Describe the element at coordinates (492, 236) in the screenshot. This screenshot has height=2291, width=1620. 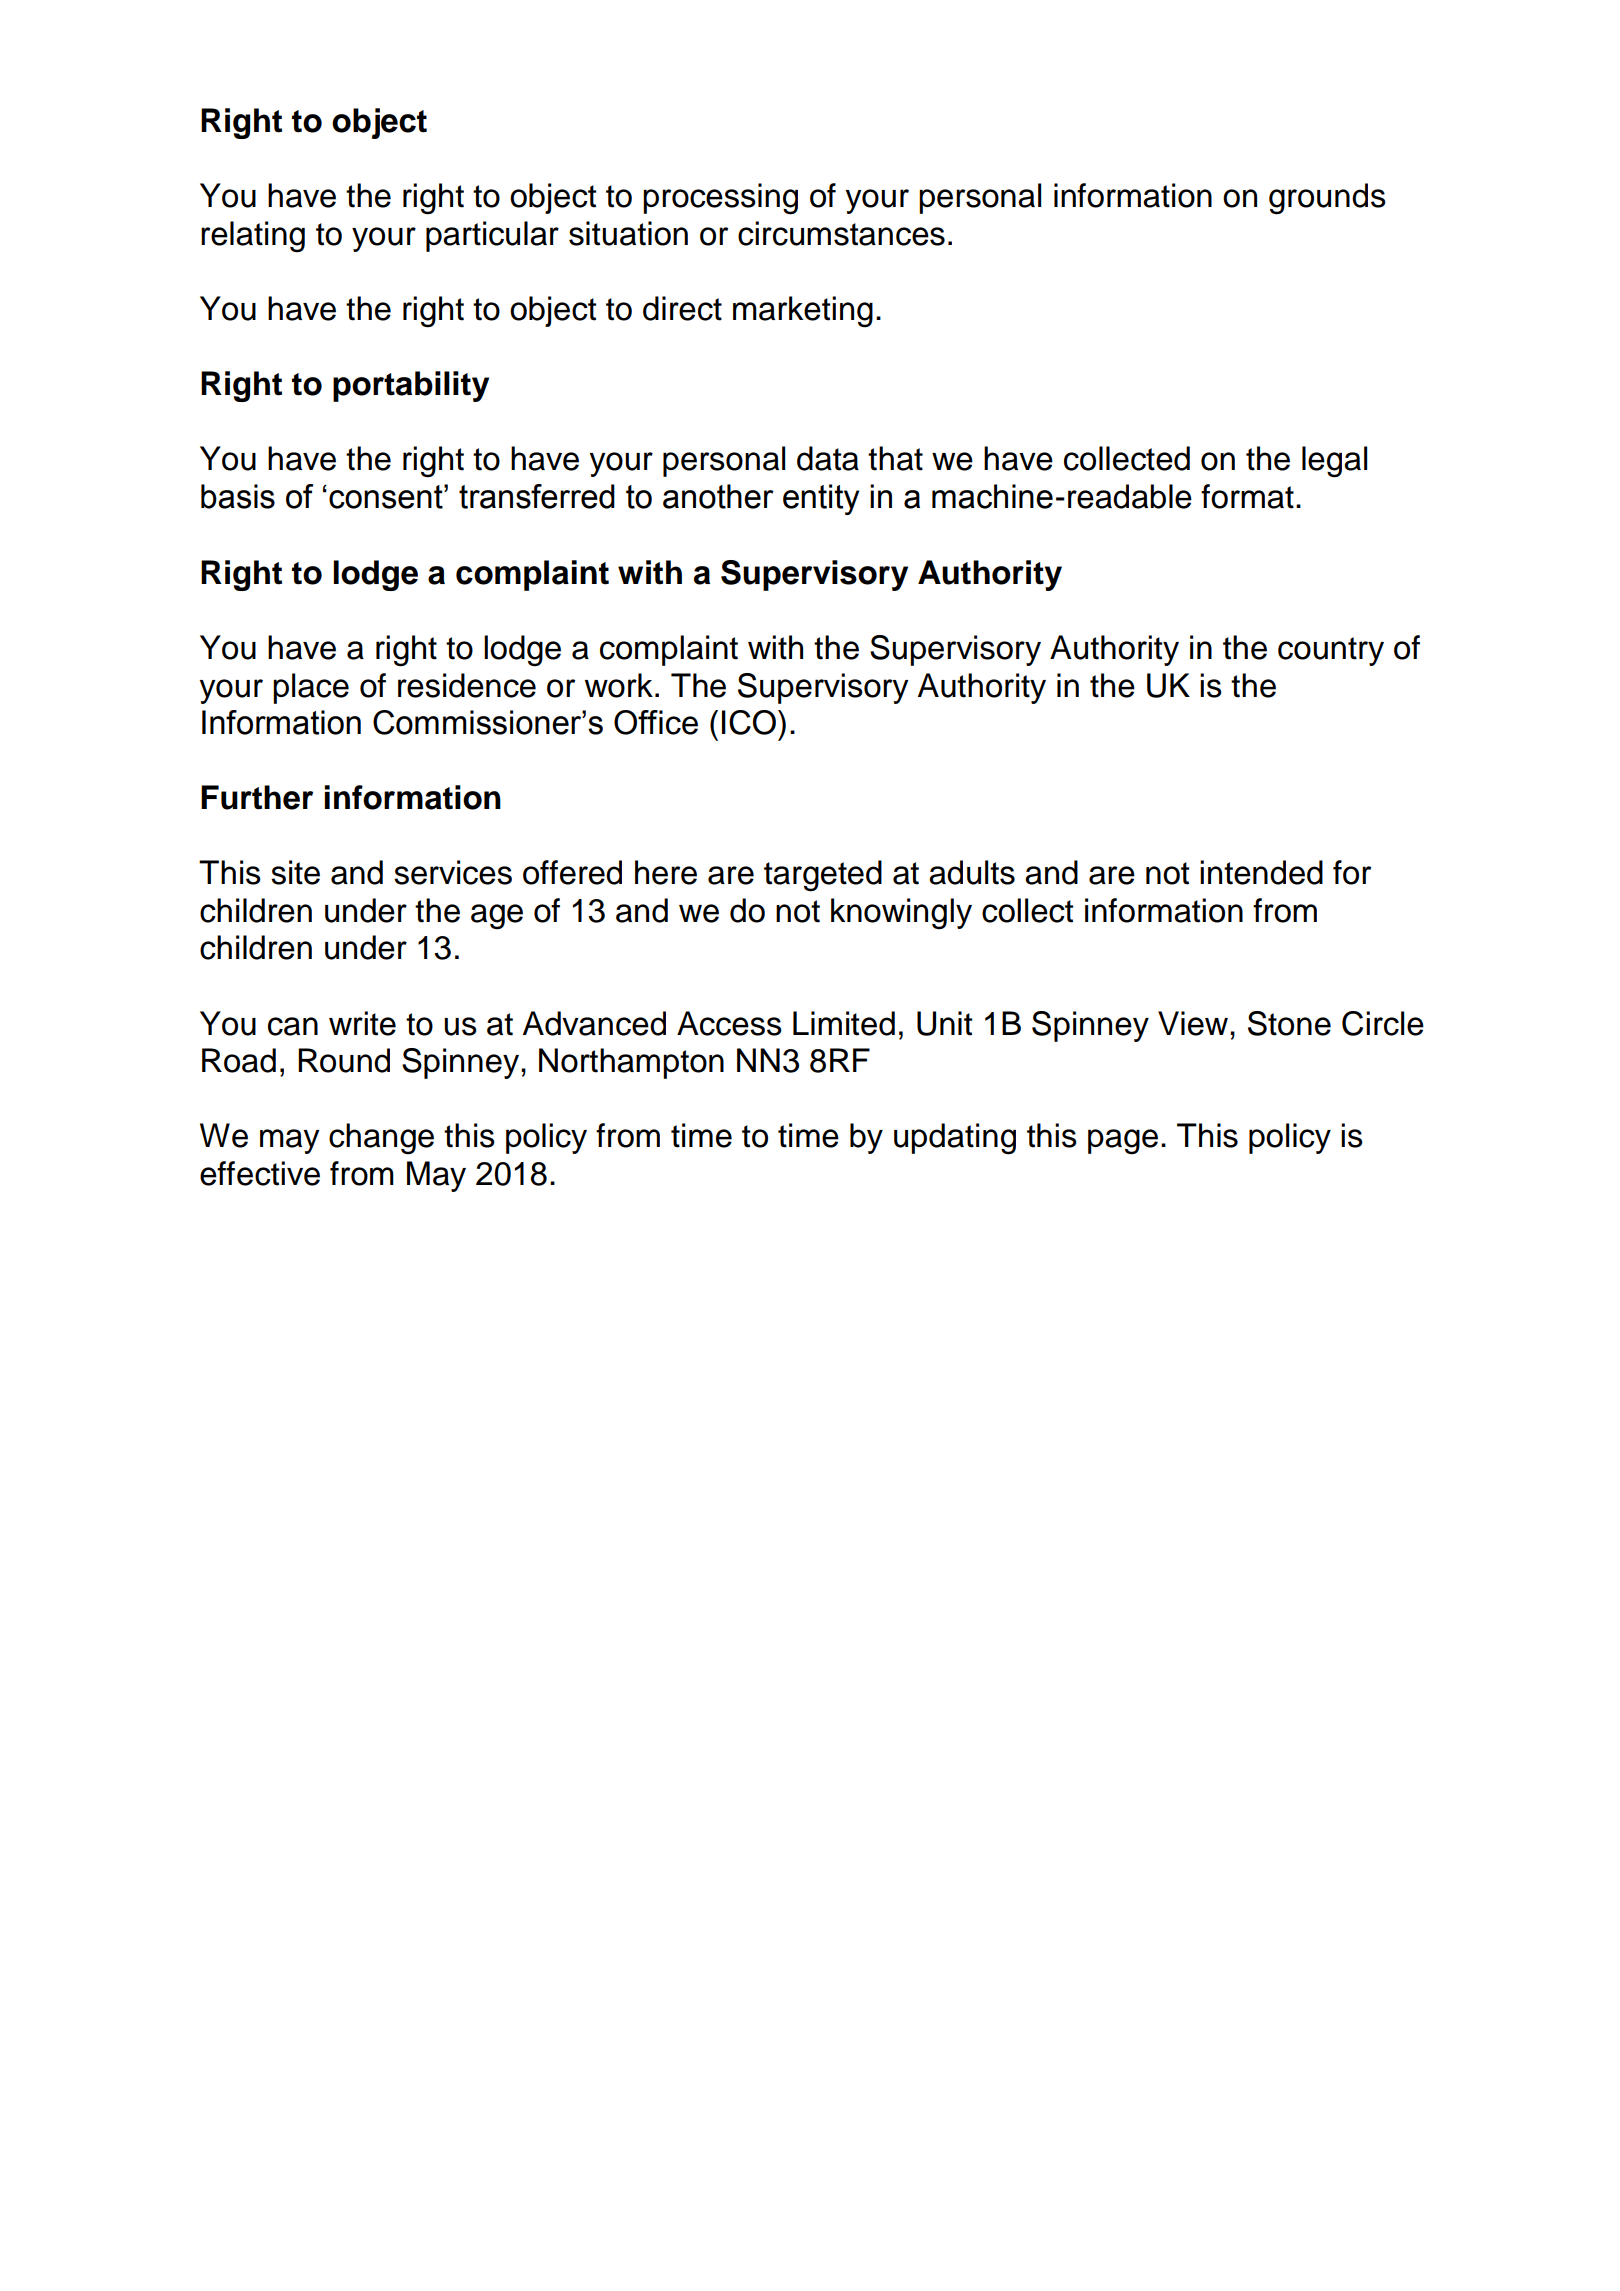
I see `particular` at that location.
